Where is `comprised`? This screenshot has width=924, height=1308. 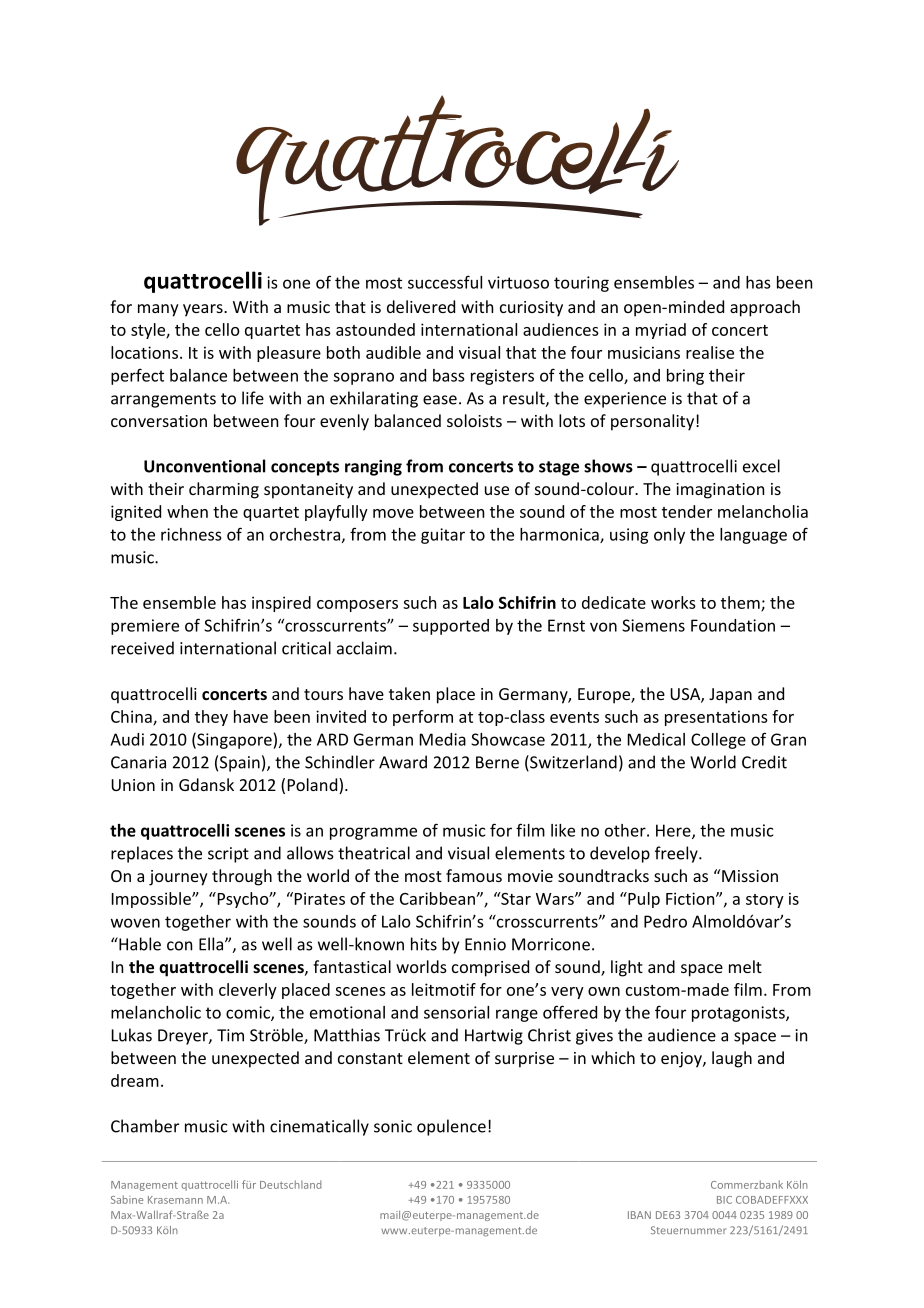
comprised is located at coordinates (490, 968).
